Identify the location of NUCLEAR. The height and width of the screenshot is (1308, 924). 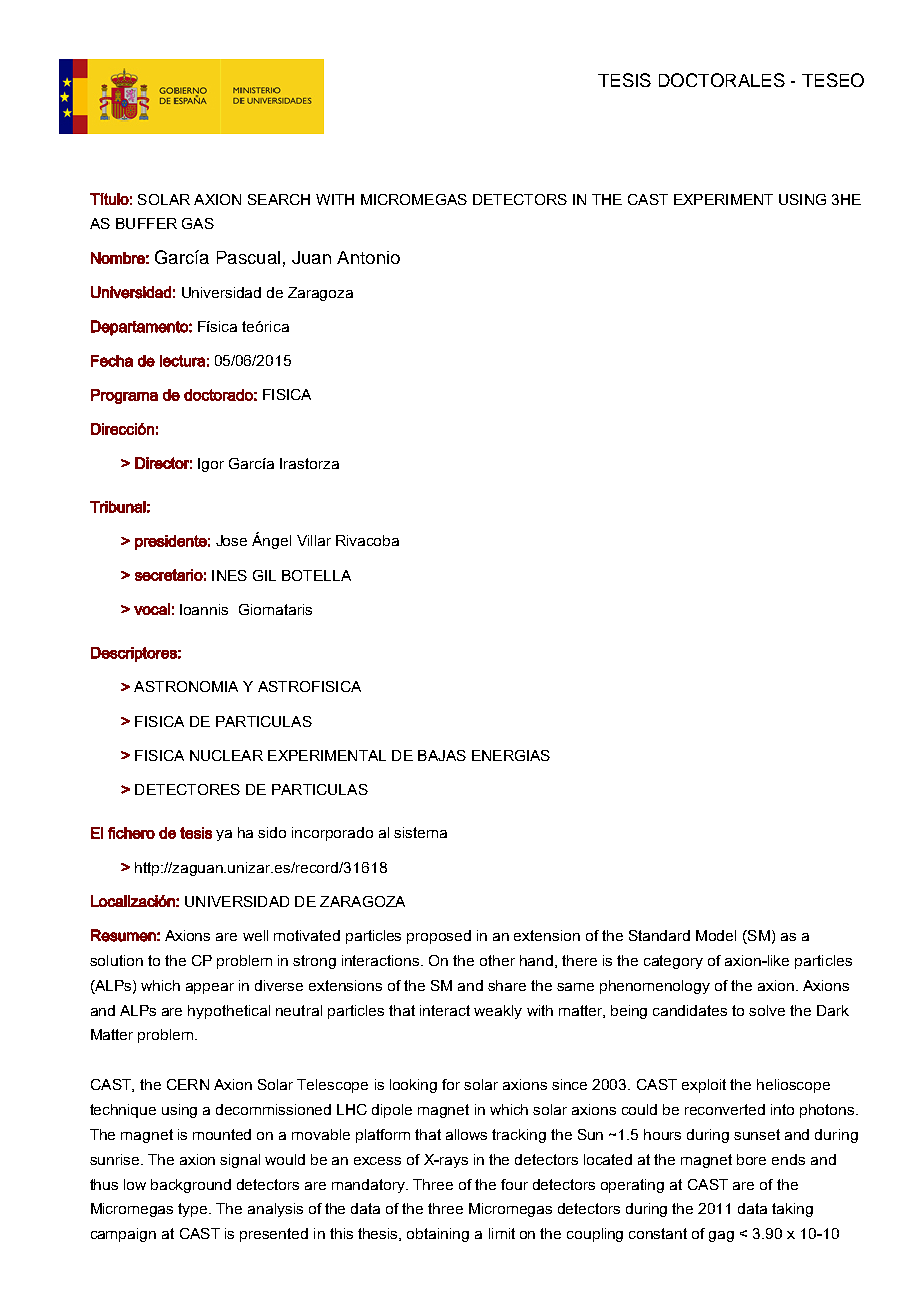
(226, 755).
